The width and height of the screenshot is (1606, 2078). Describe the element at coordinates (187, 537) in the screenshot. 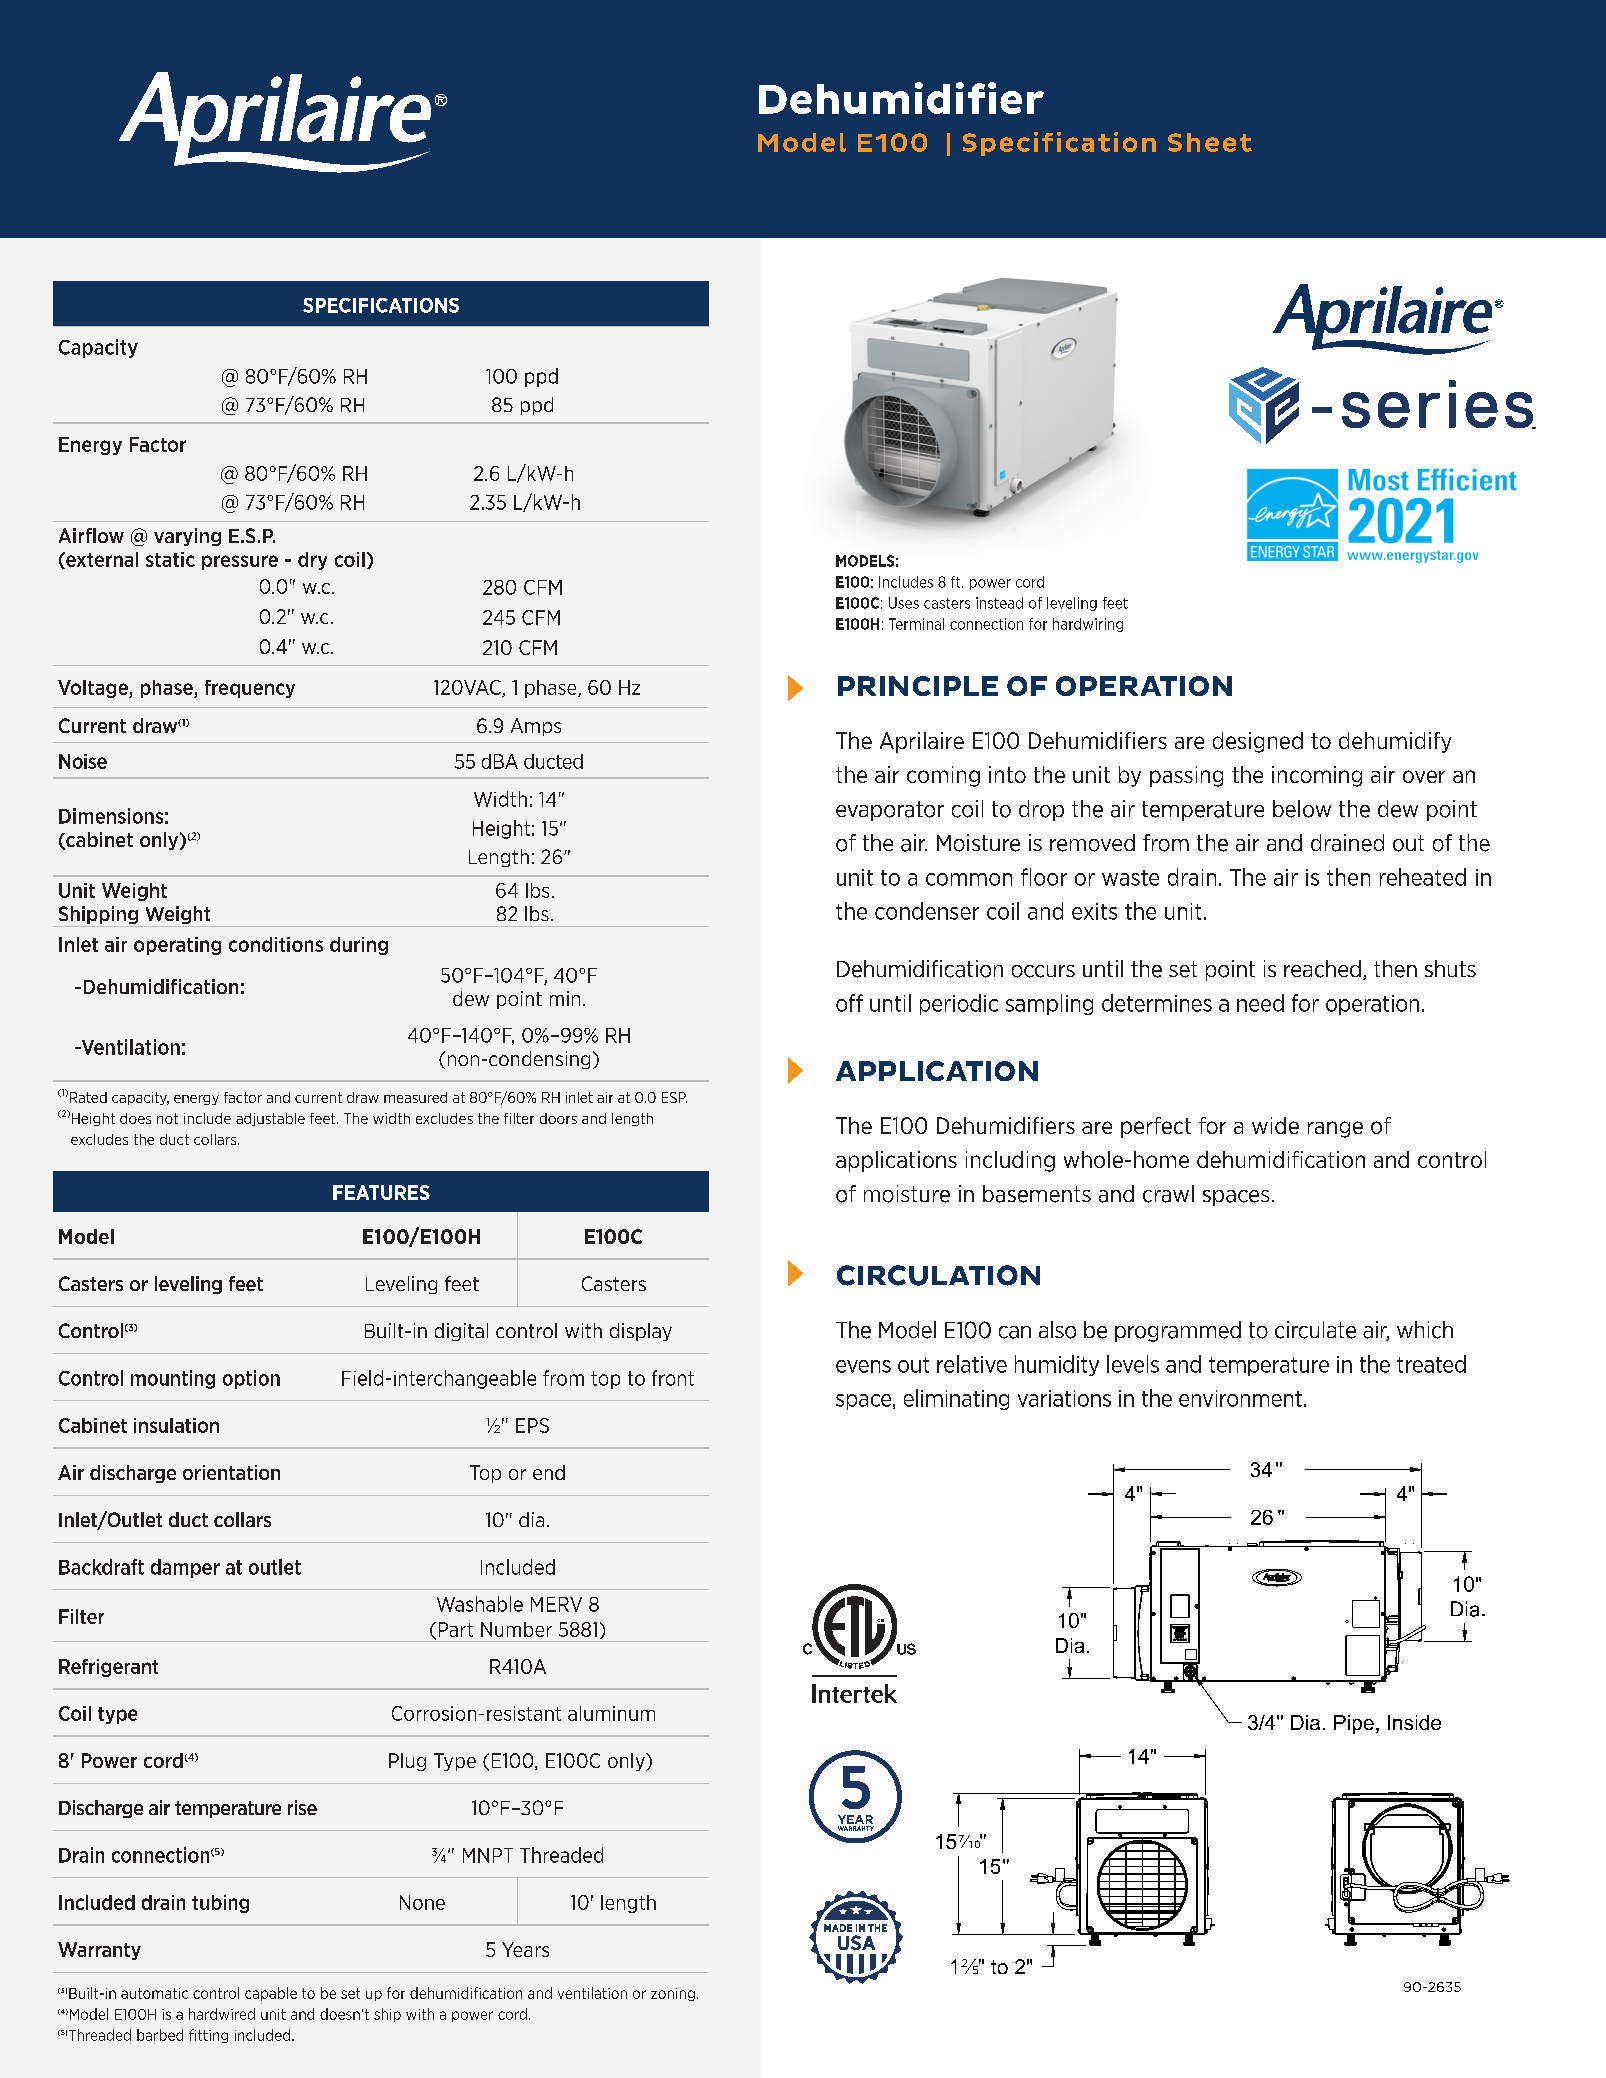

I see `varying` at that location.
